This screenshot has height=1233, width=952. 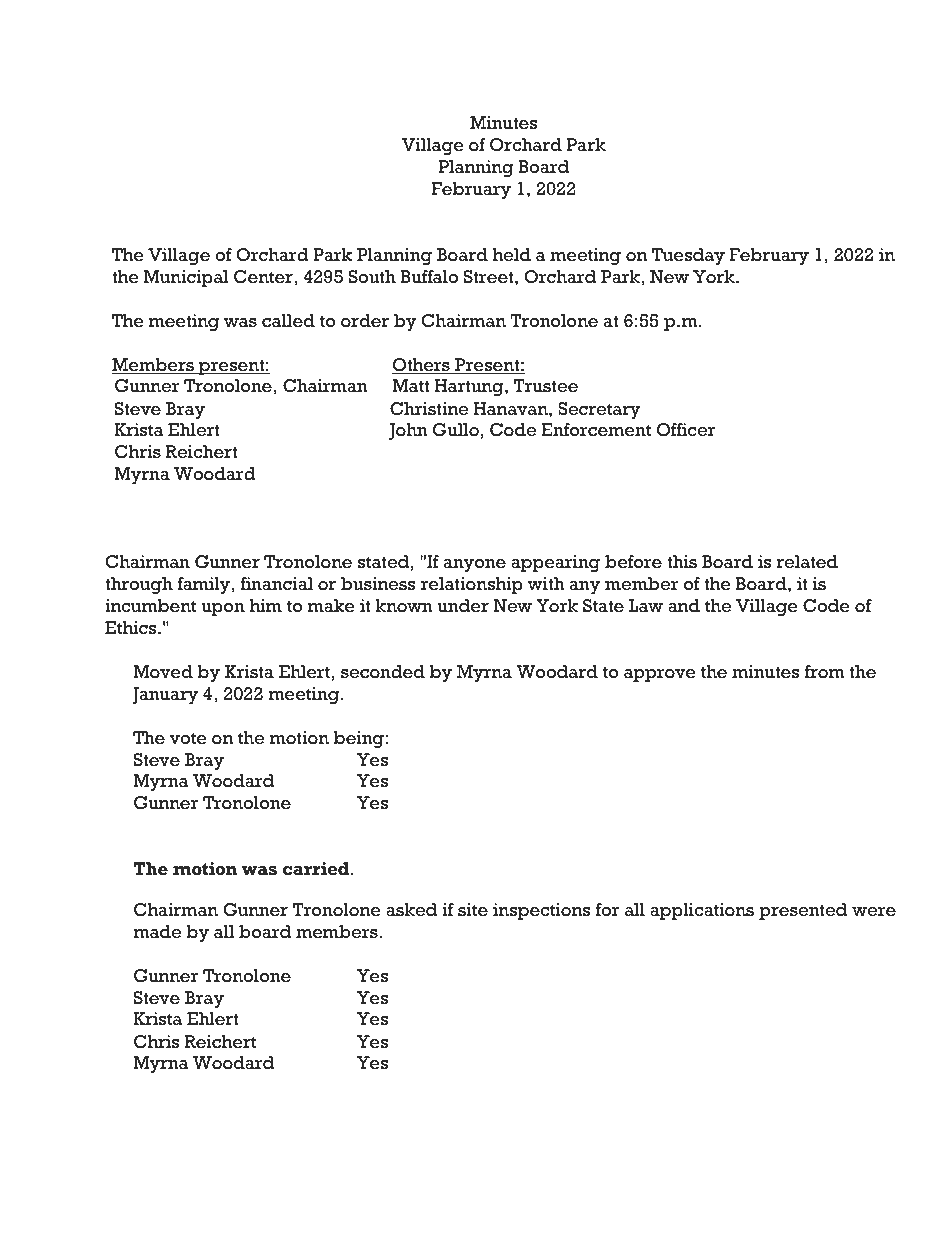 What do you see at coordinates (512, 255) in the screenshot?
I see `held` at bounding box center [512, 255].
